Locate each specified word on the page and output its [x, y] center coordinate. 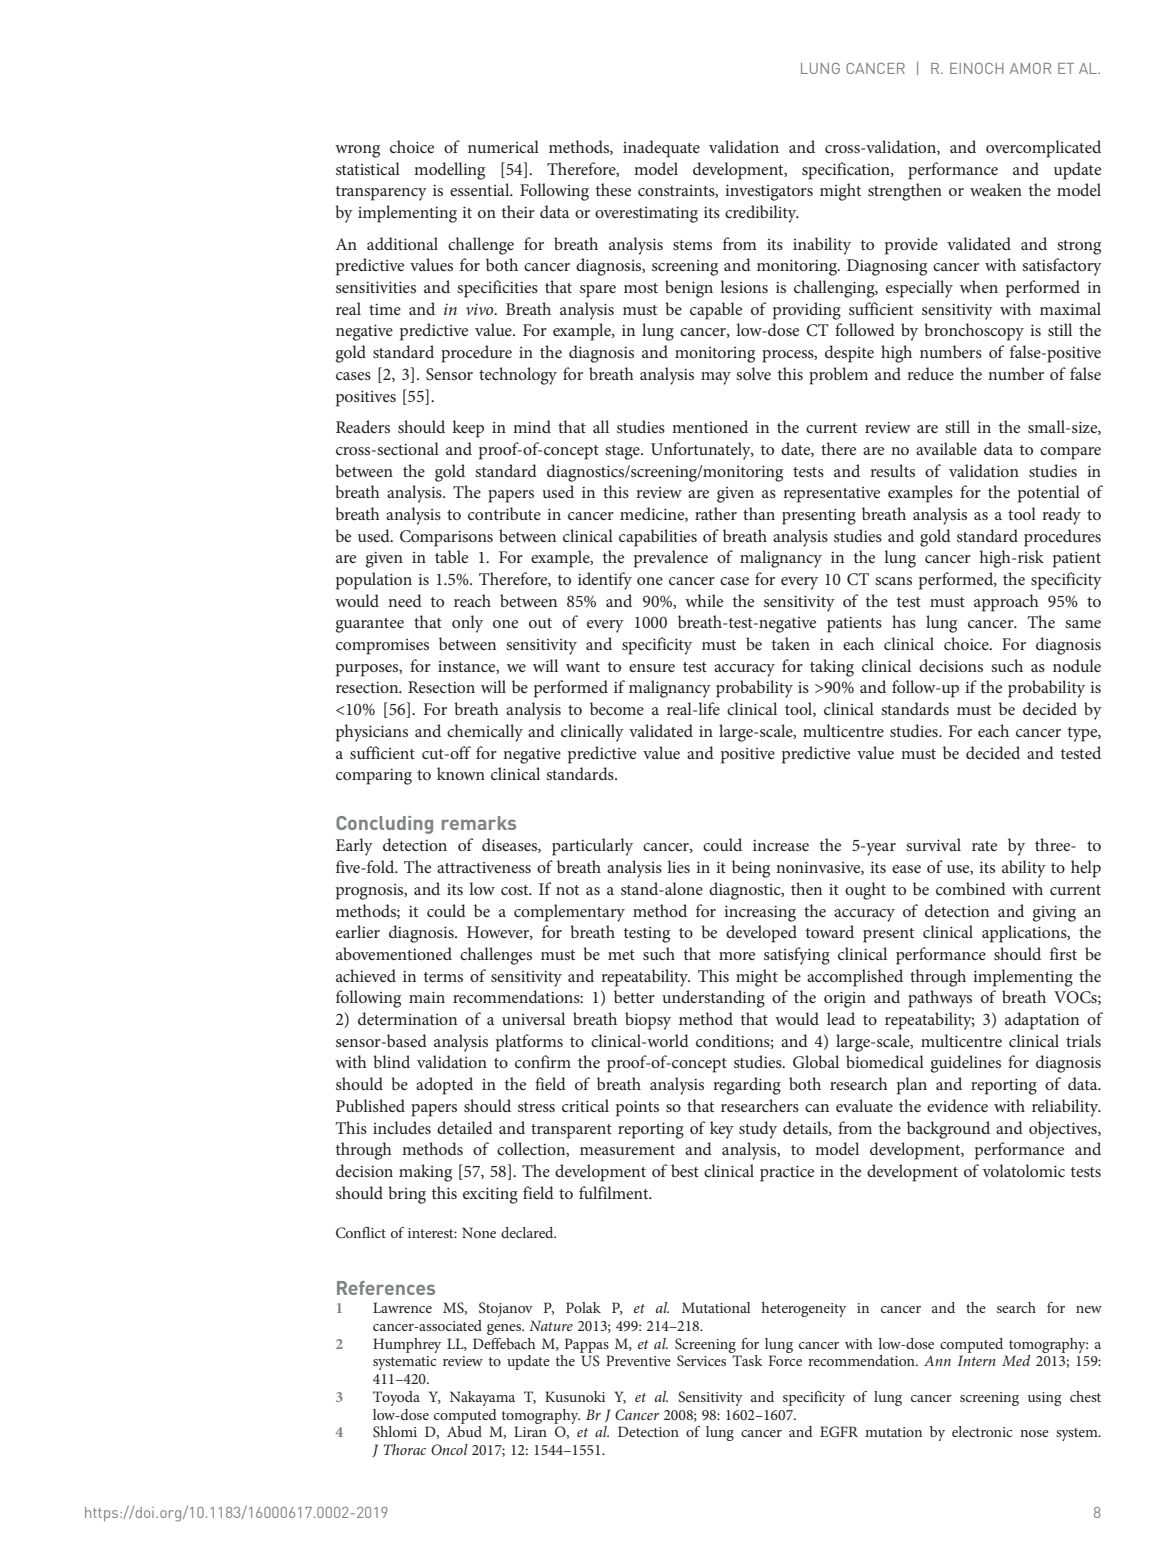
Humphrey [407, 1345]
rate [984, 846]
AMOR [1030, 68]
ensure [652, 668]
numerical [503, 146]
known [461, 773]
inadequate [661, 149]
